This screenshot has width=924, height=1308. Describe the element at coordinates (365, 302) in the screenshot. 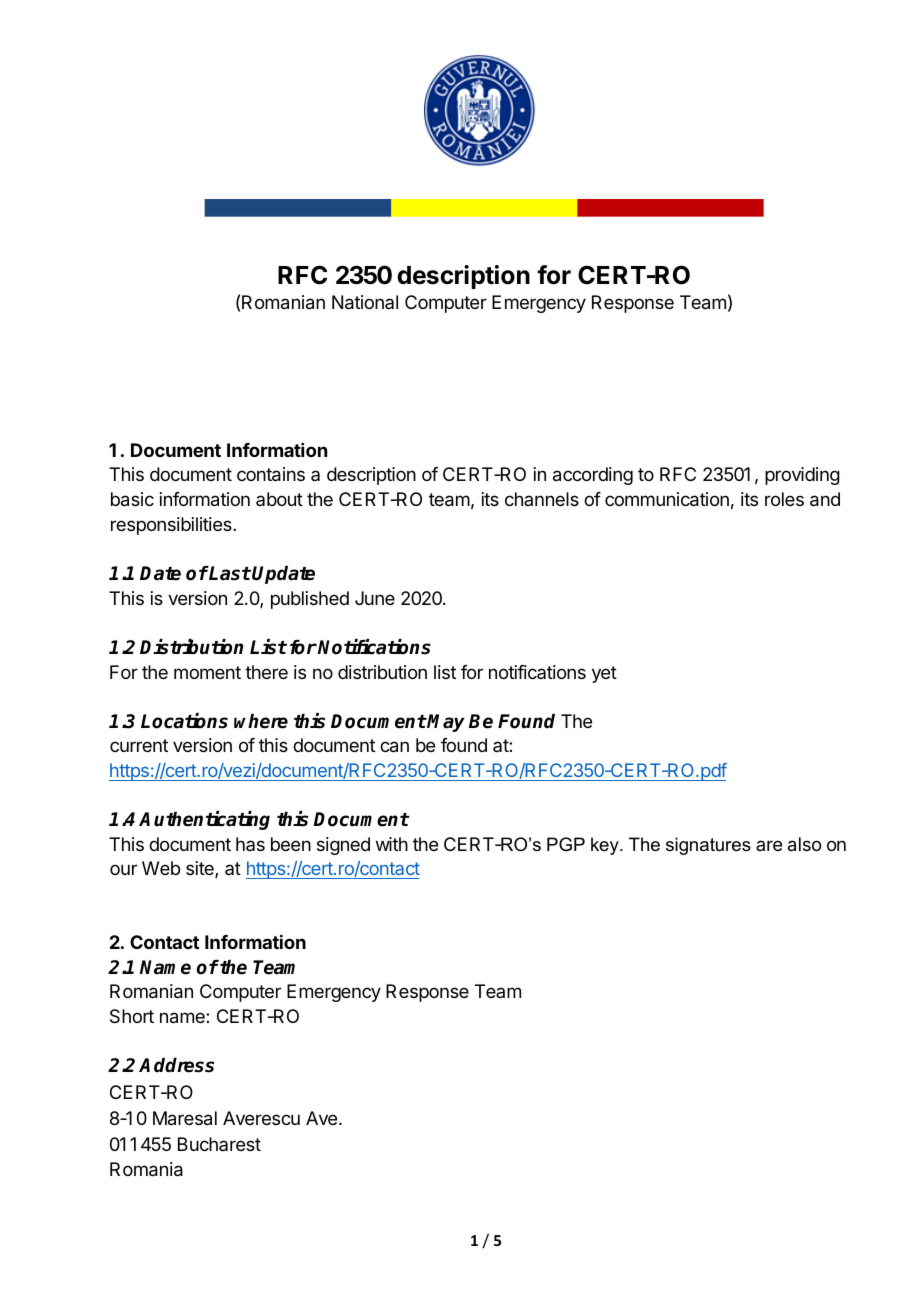

I see `National` at that location.
